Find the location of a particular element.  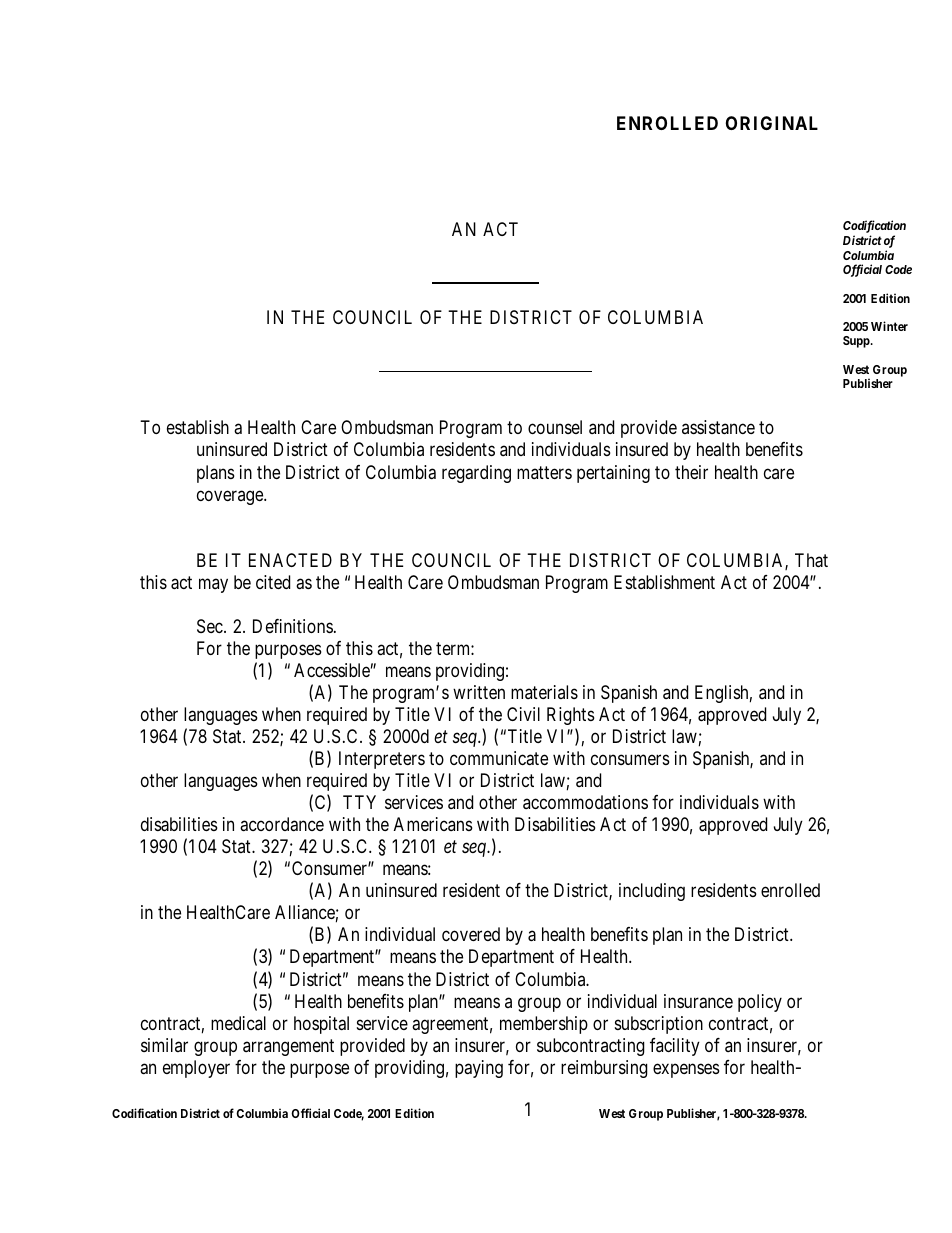

accommodations is located at coordinates (585, 802).
